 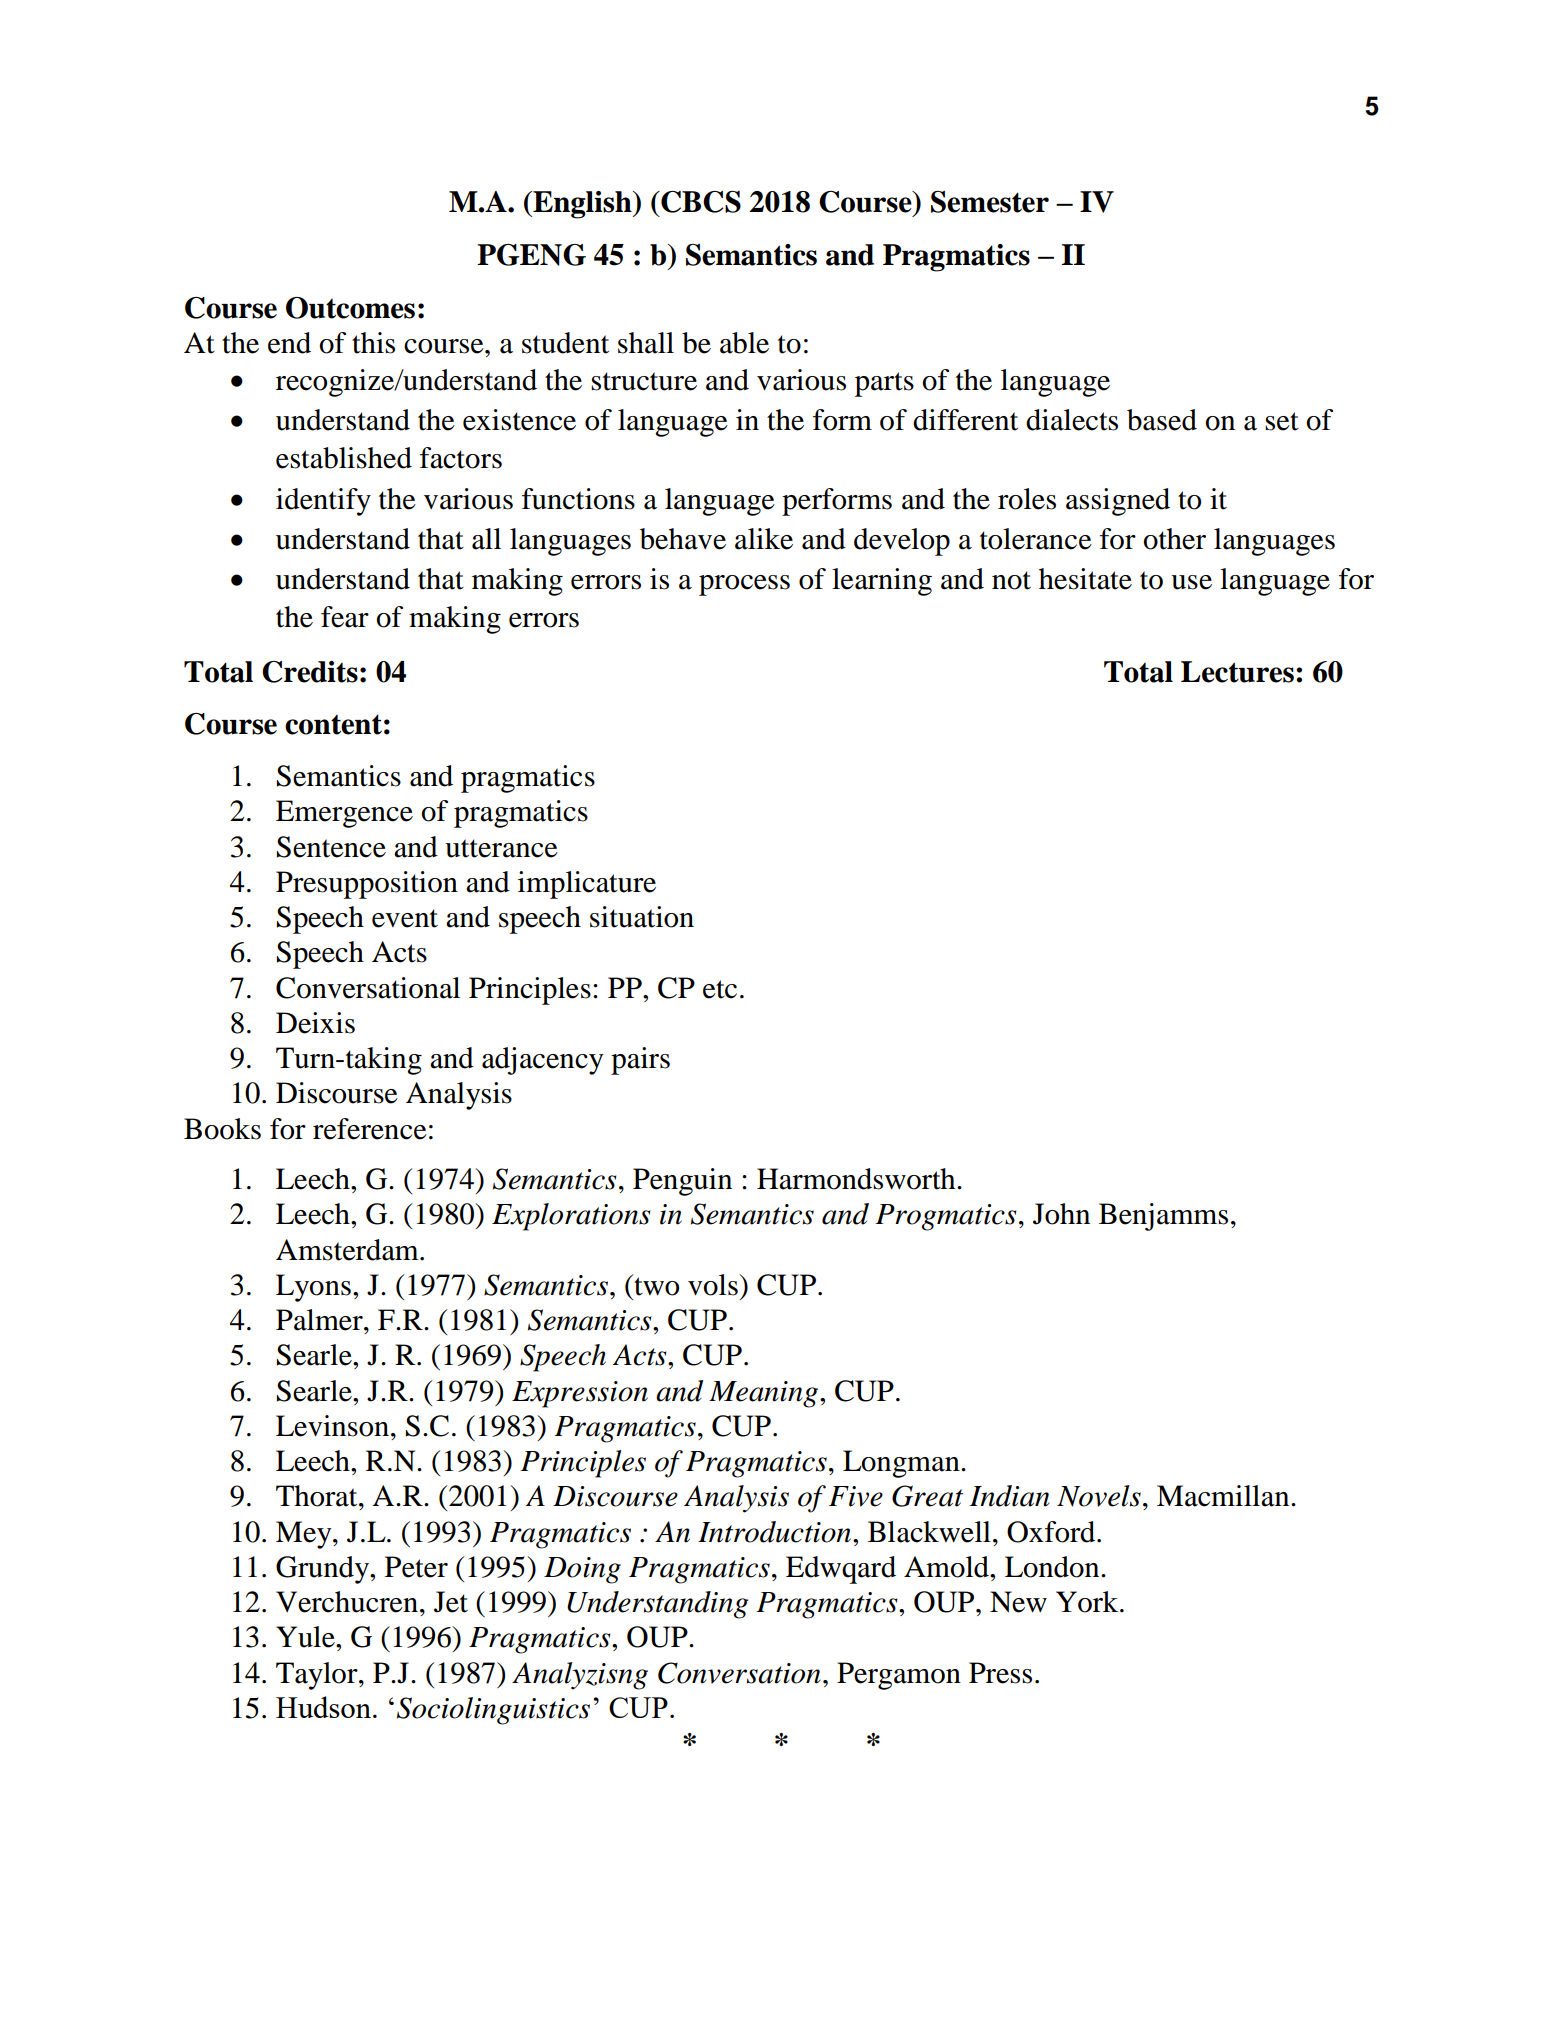 I want to click on Meaning, so click(x=763, y=1394).
